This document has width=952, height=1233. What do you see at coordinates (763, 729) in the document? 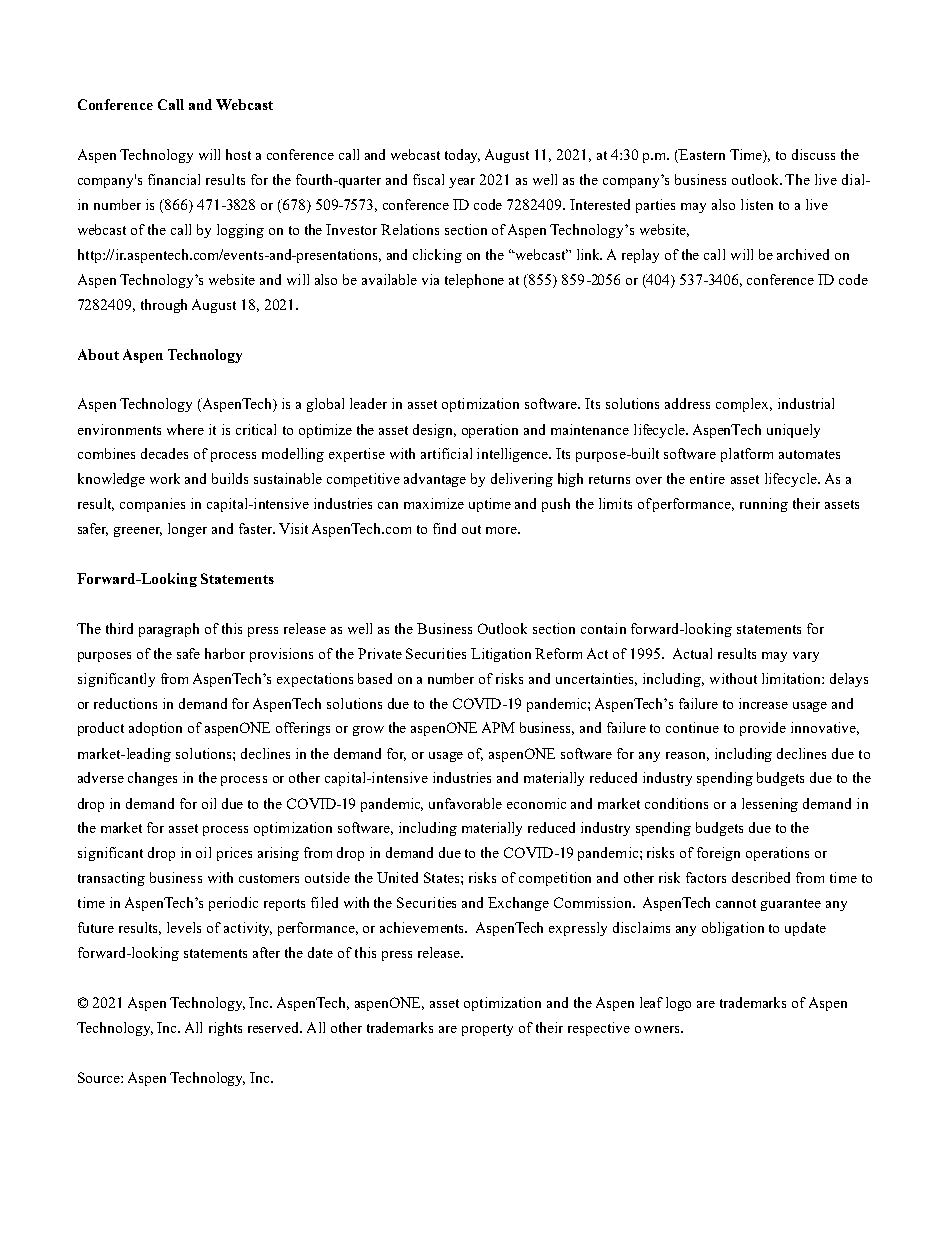
I see `provide` at bounding box center [763, 729].
